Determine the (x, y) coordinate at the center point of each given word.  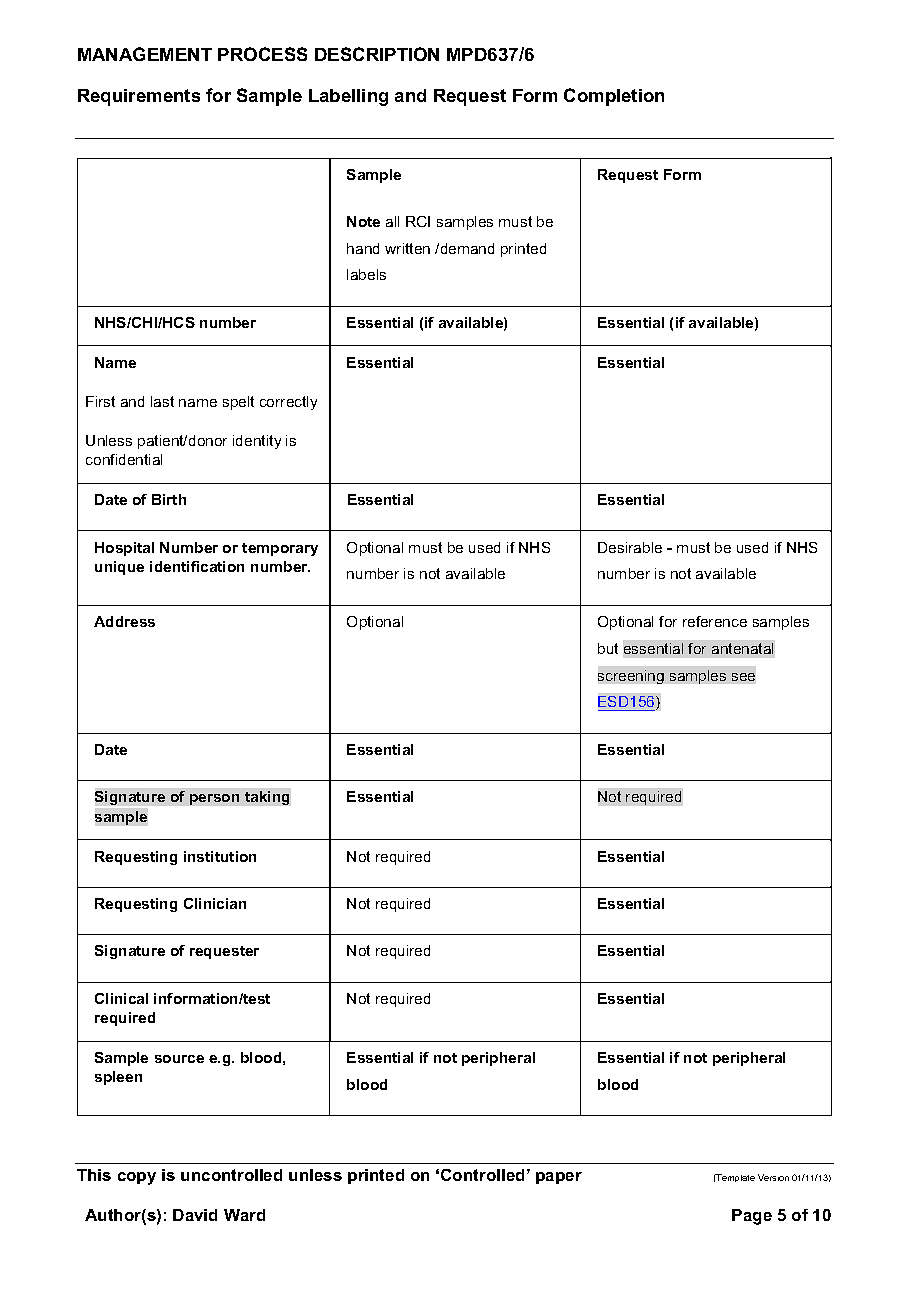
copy (137, 1178)
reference (715, 621)
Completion (614, 97)
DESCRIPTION (377, 54)
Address (124, 621)
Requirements (139, 97)
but (608, 648)
